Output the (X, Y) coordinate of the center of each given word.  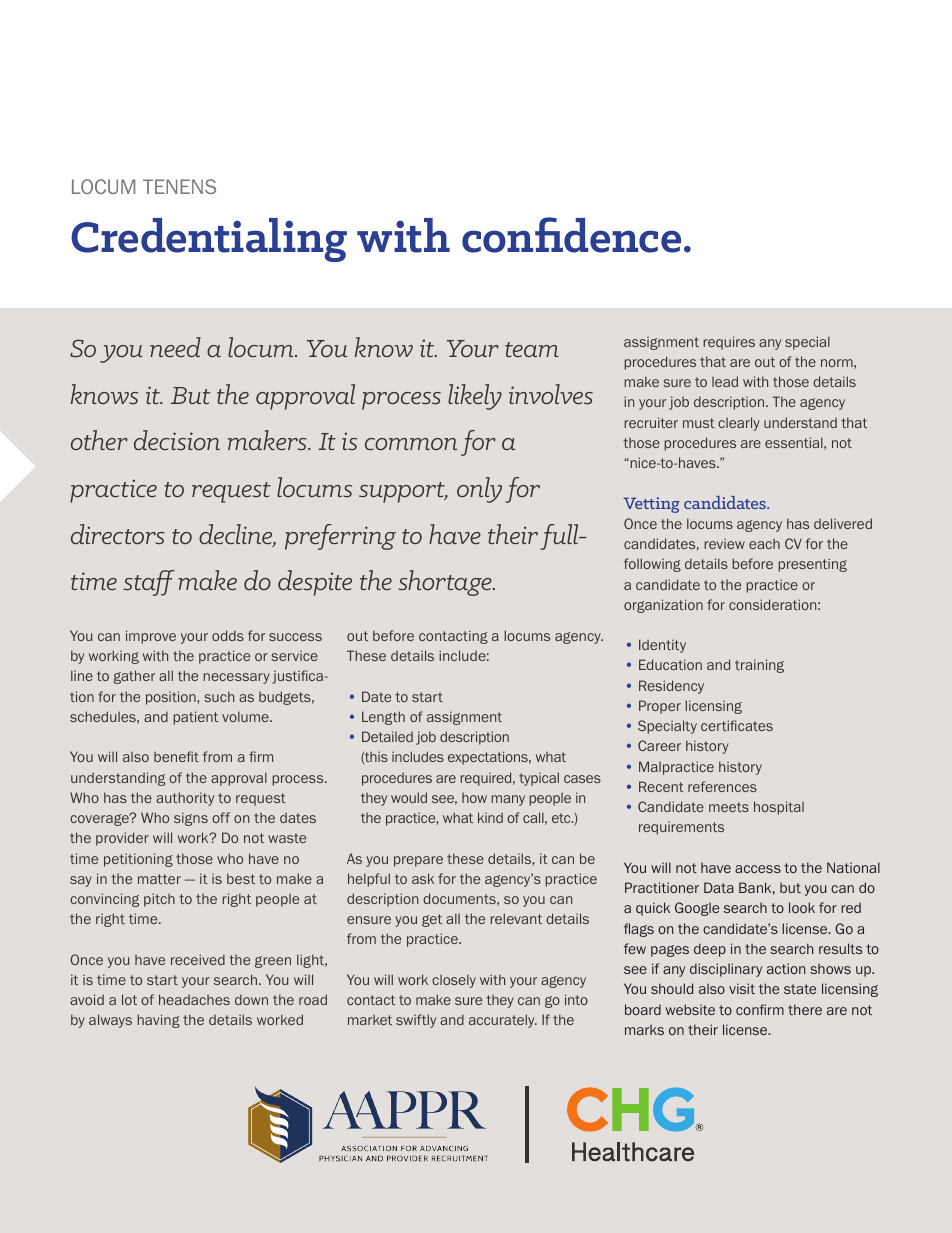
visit (742, 988)
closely (454, 981)
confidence (571, 235)
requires (729, 343)
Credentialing (209, 240)
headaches (194, 999)
